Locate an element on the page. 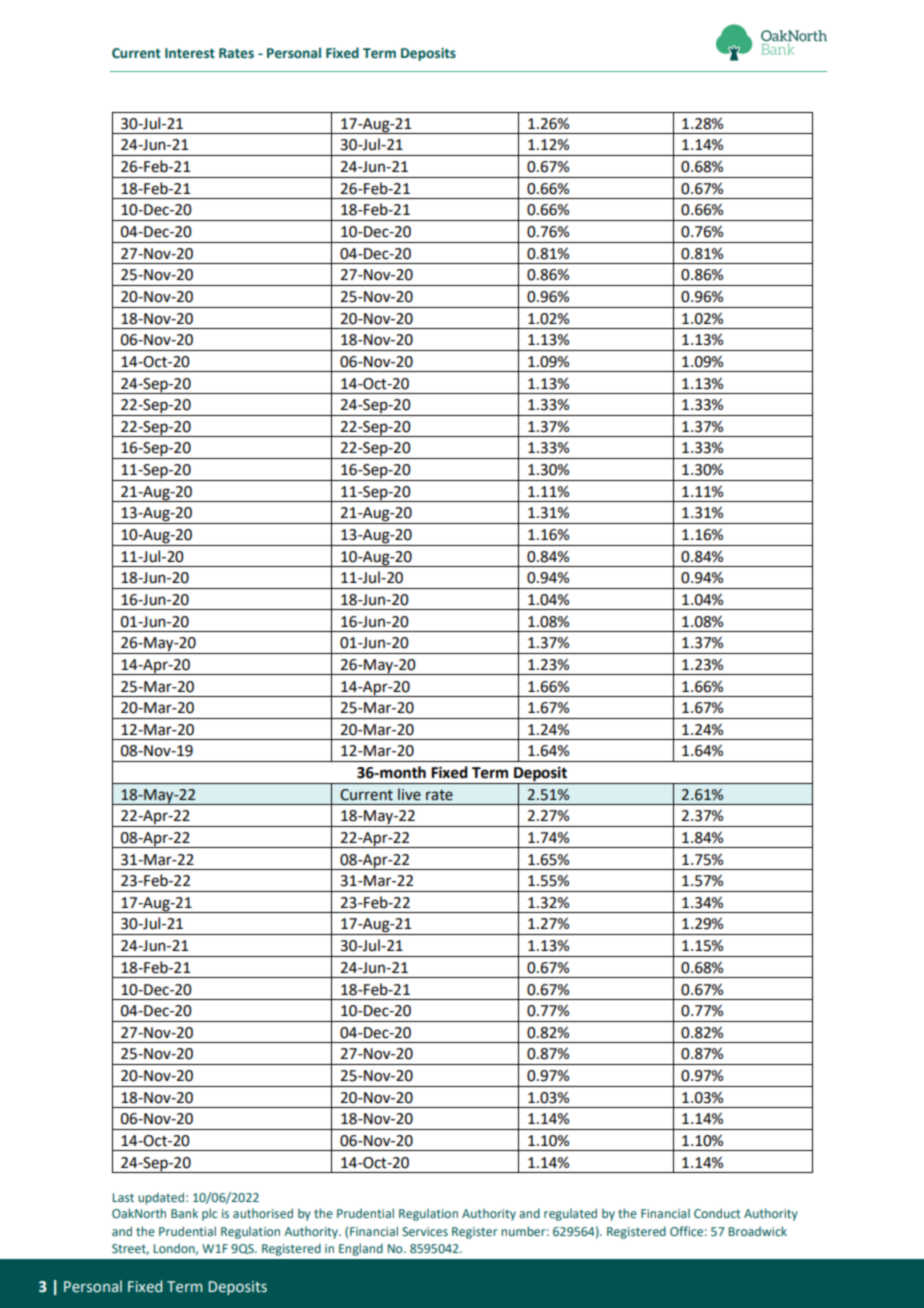 Image resolution: width=924 pixels, height=1308 pixels. Services is located at coordinates (425, 1231).
